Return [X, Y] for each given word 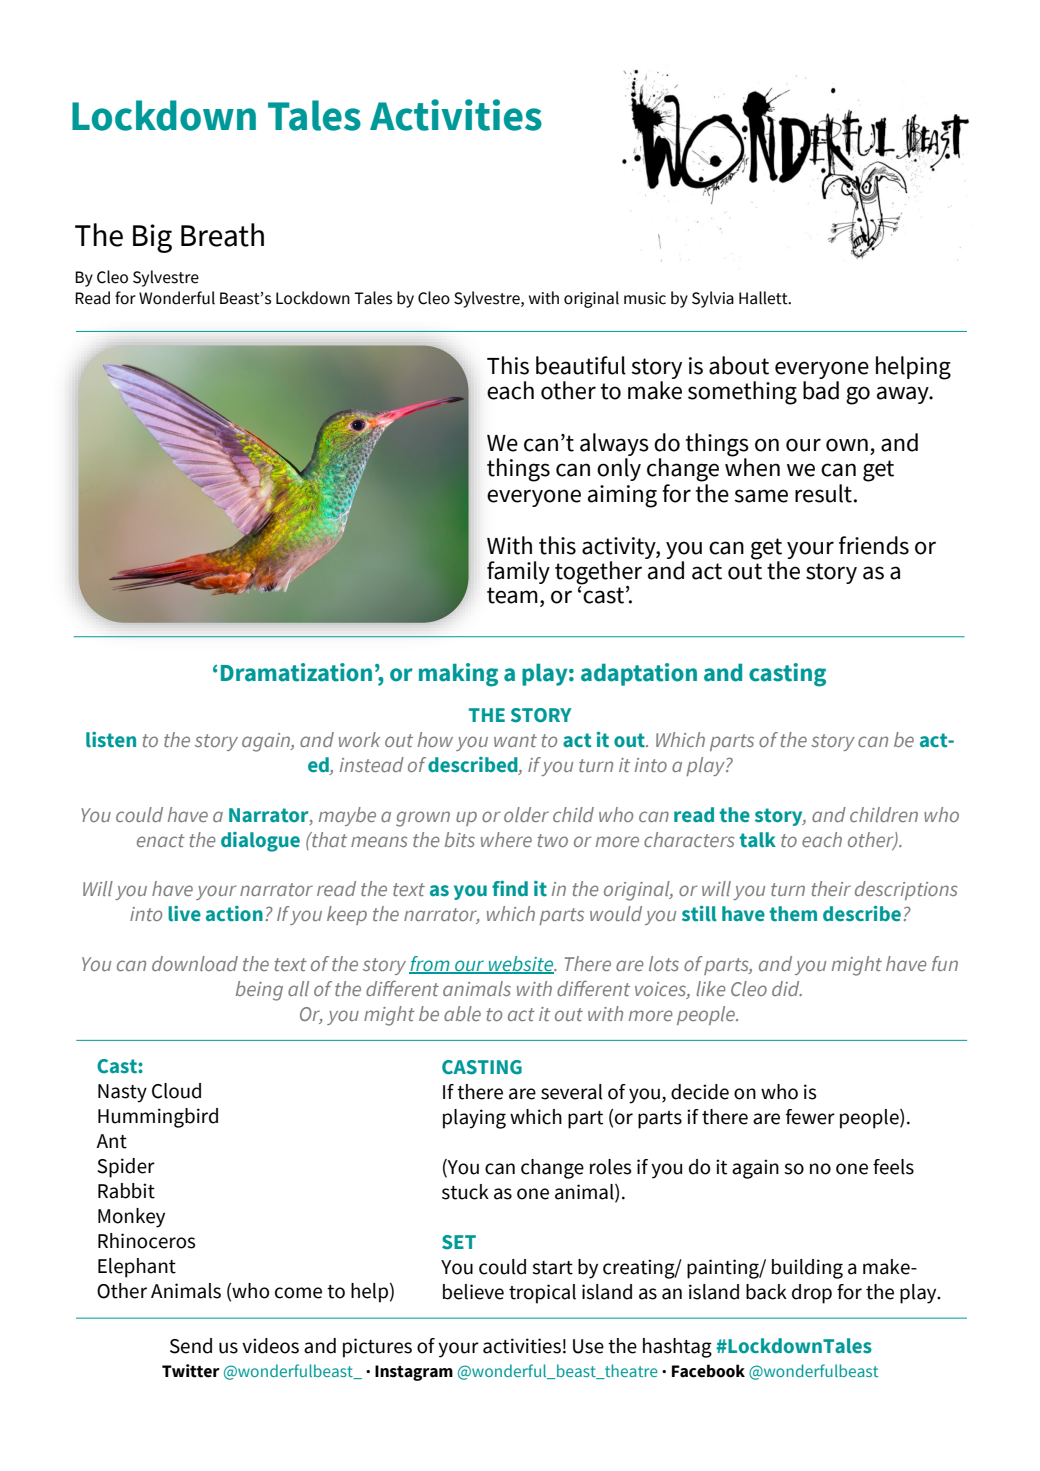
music [645, 298]
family [518, 572]
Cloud [176, 1091]
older [526, 814]
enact [161, 840]
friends [874, 545]
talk [757, 840]
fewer [810, 1117]
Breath [222, 235]
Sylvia [713, 299]
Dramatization [296, 672]
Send [191, 1346]
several [571, 1092]
